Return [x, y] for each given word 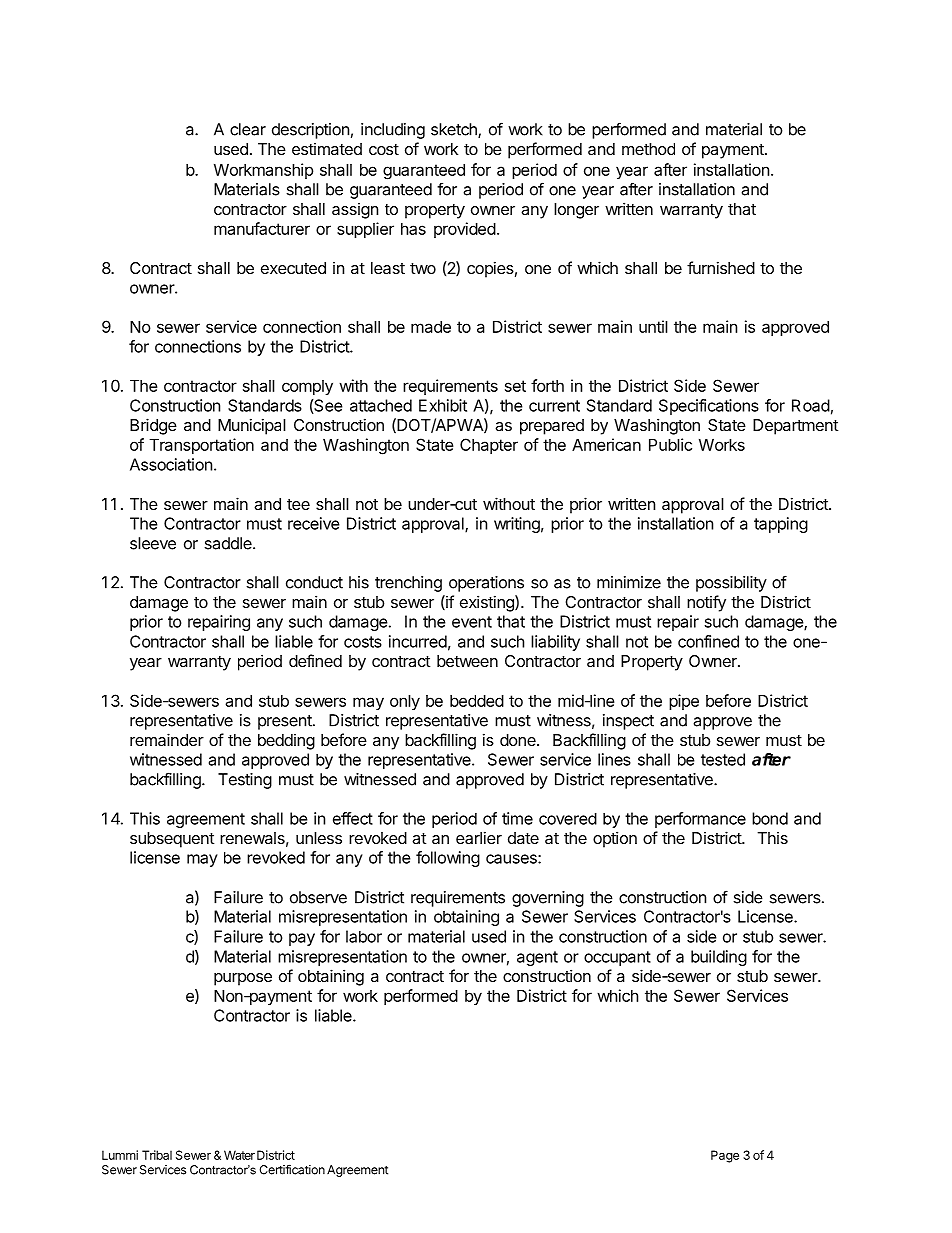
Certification [292, 1169]
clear [248, 129]
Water [239, 1155]
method [648, 149]
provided [465, 230]
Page [725, 1156]
